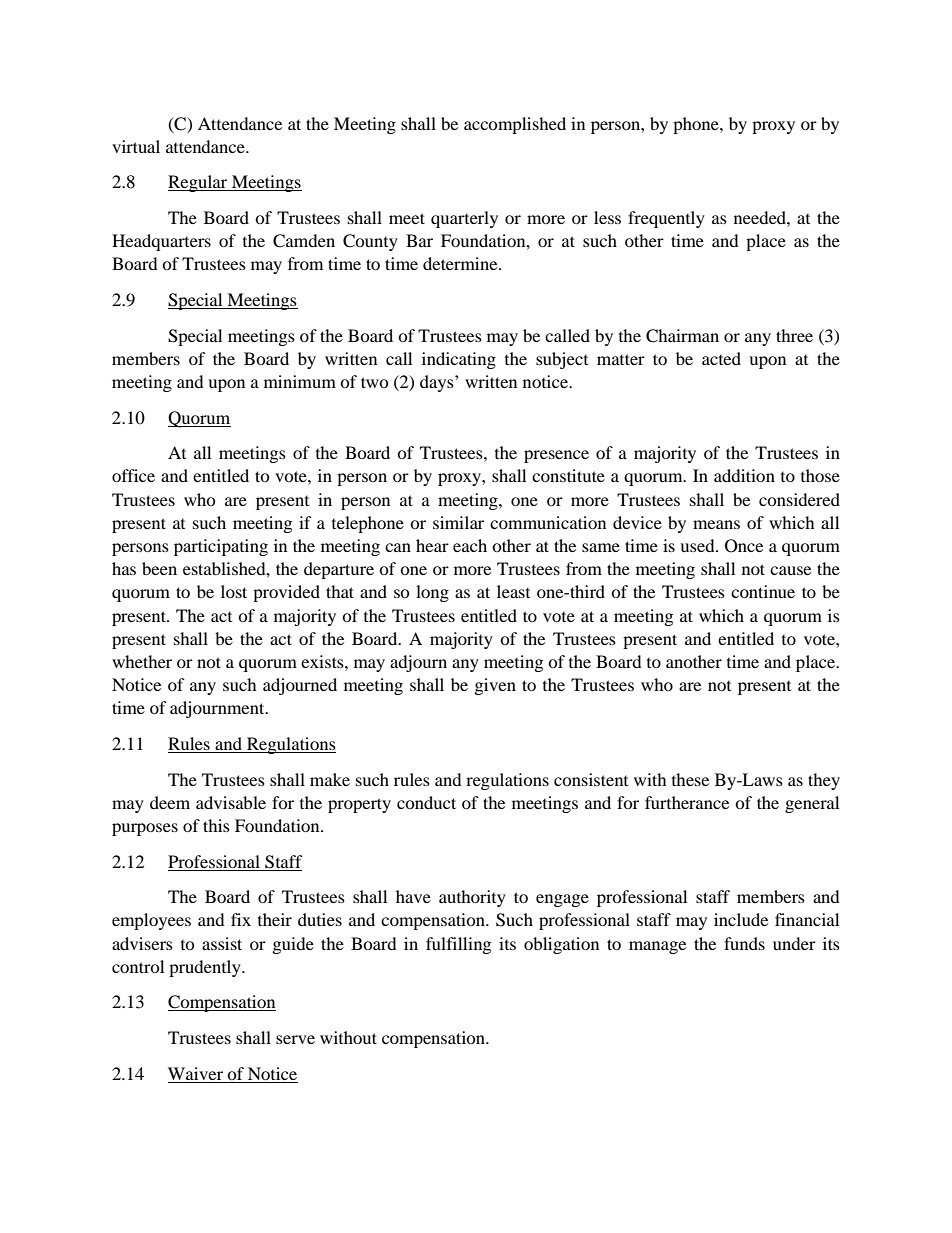  Describe the element at coordinates (199, 183) in the screenshot. I see `Regular` at that location.
